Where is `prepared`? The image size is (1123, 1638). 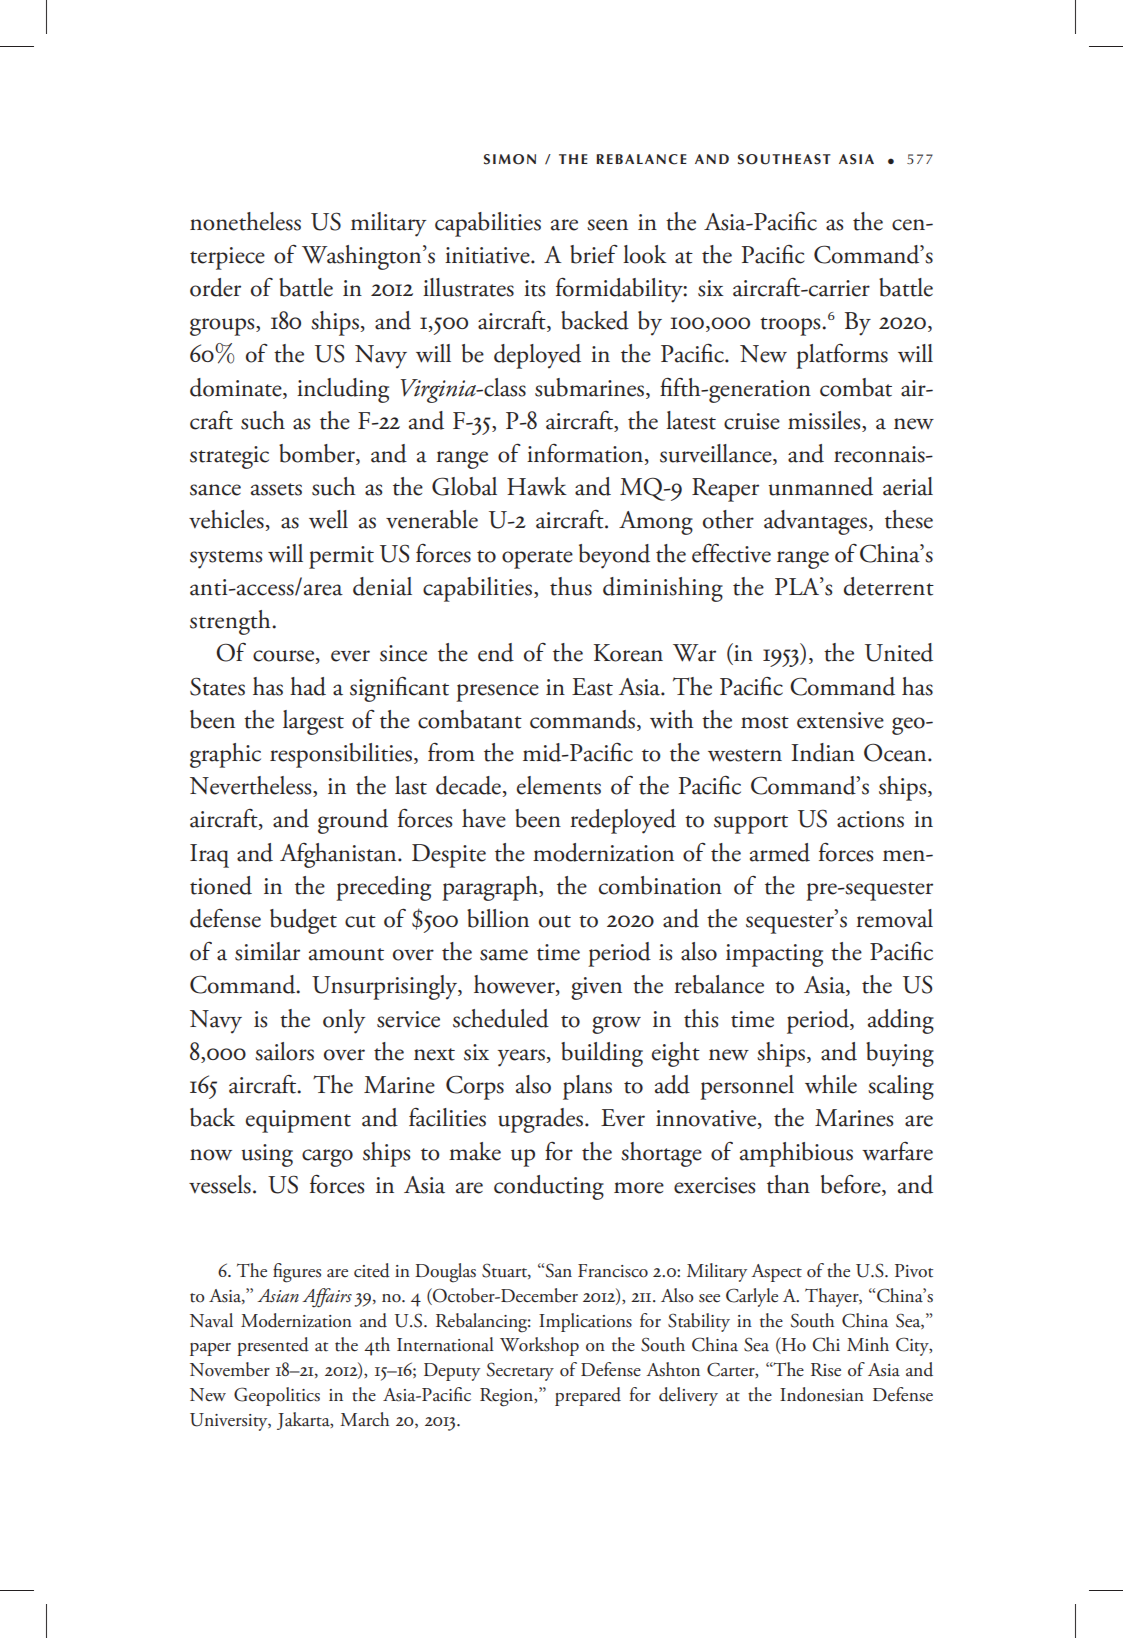 prepared is located at coordinates (588, 1396).
